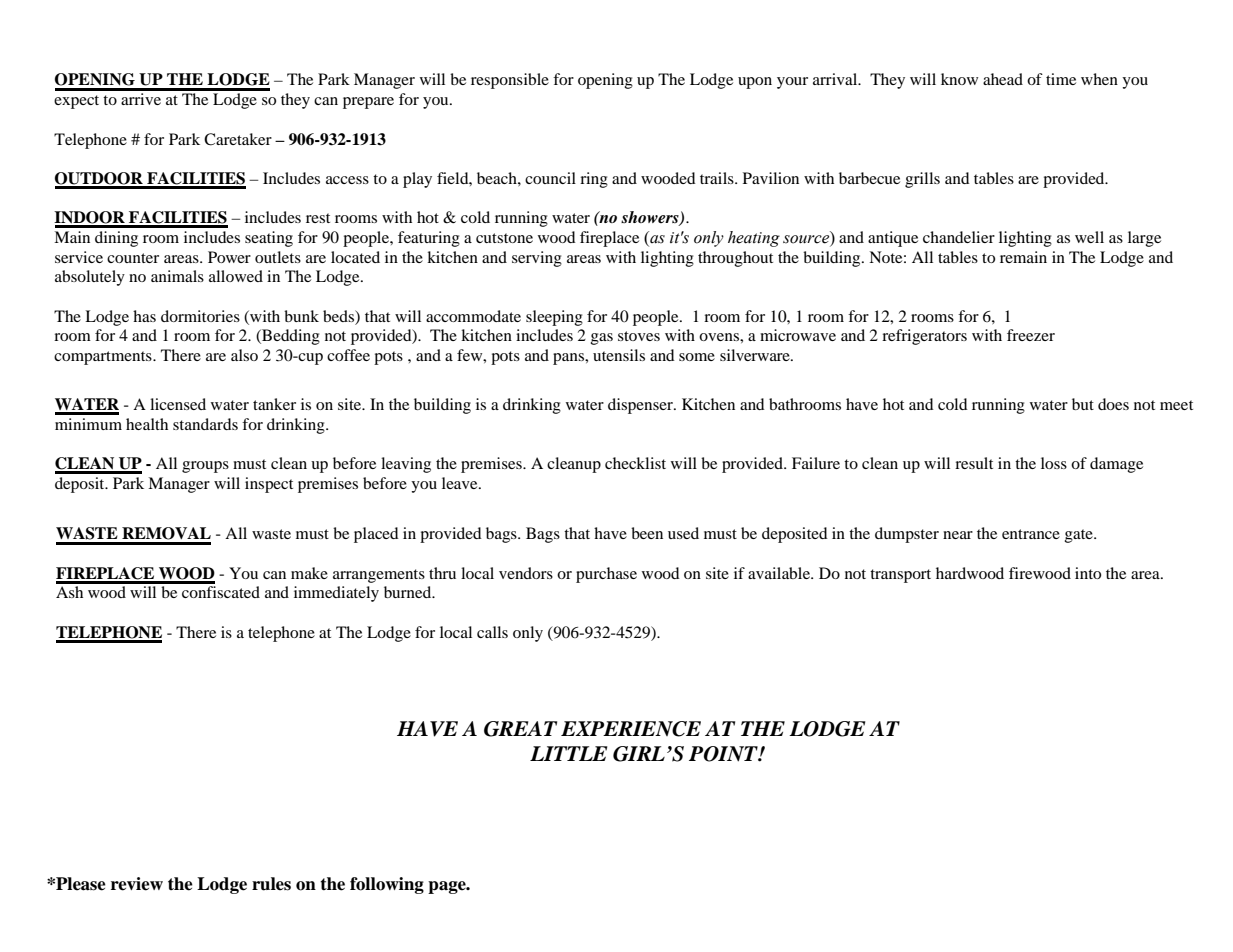  What do you see at coordinates (1061, 79) in the document?
I see `time` at bounding box center [1061, 79].
